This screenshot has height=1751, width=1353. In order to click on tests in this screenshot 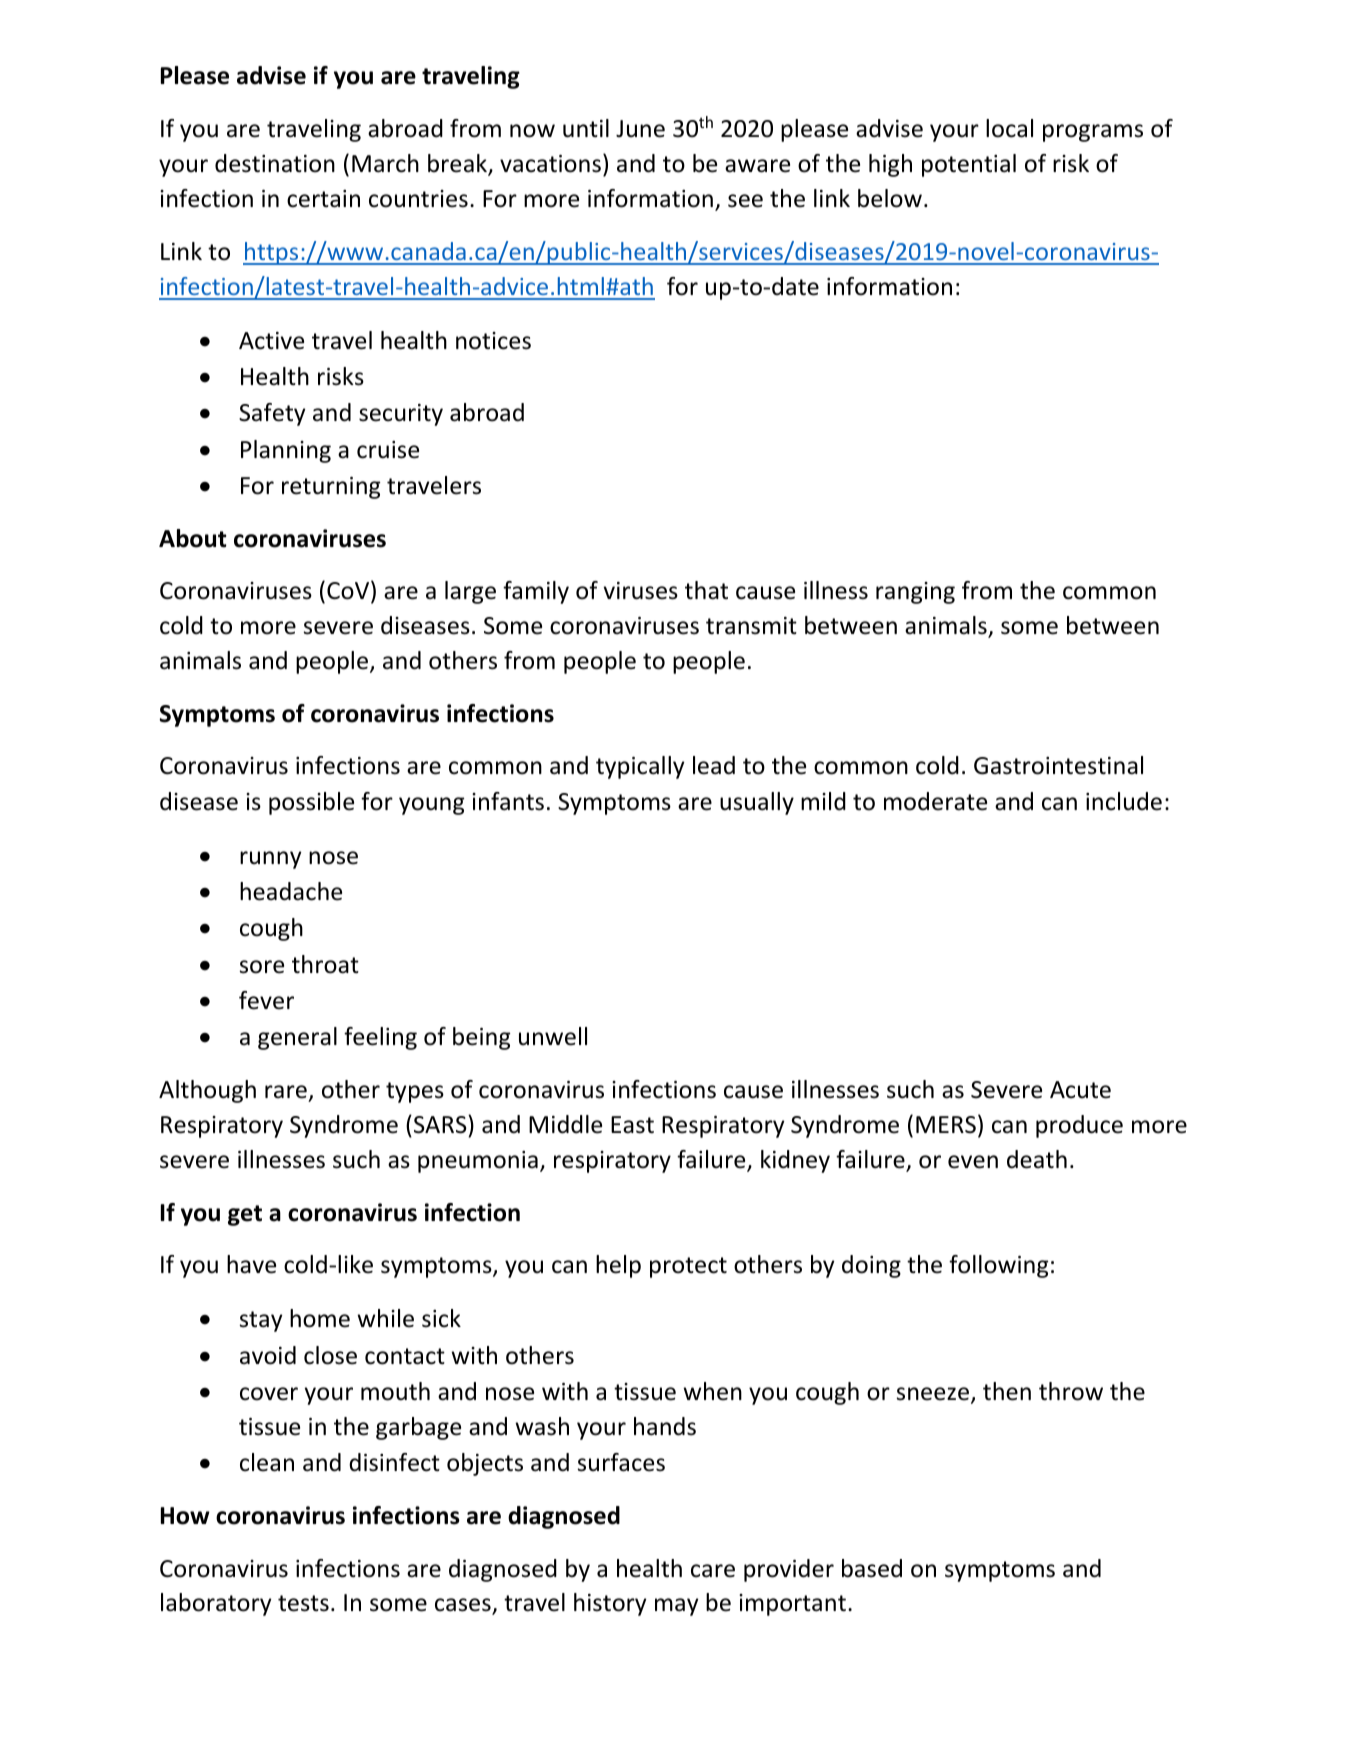, I will do `click(303, 1603)`.
